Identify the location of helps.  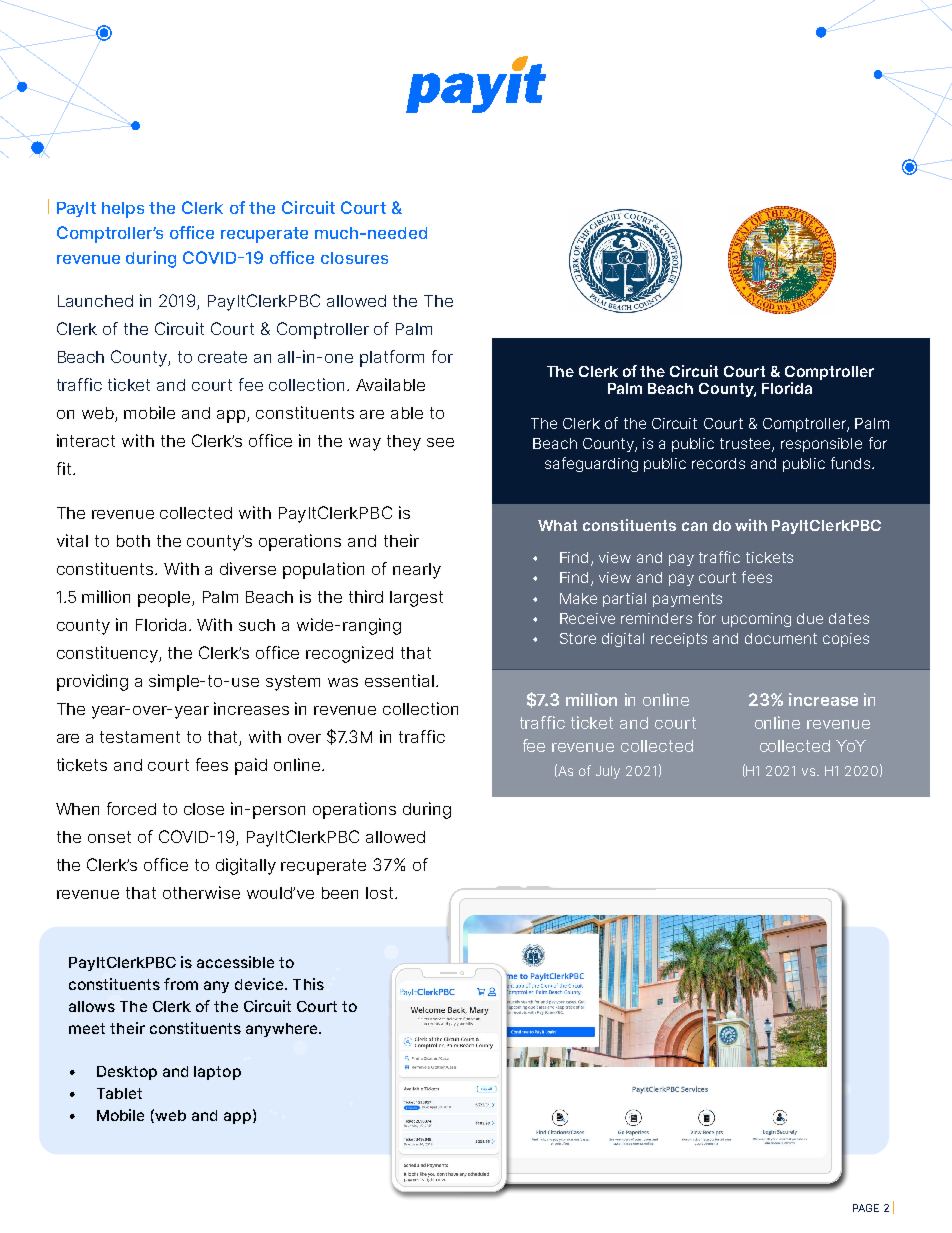
(123, 210).
